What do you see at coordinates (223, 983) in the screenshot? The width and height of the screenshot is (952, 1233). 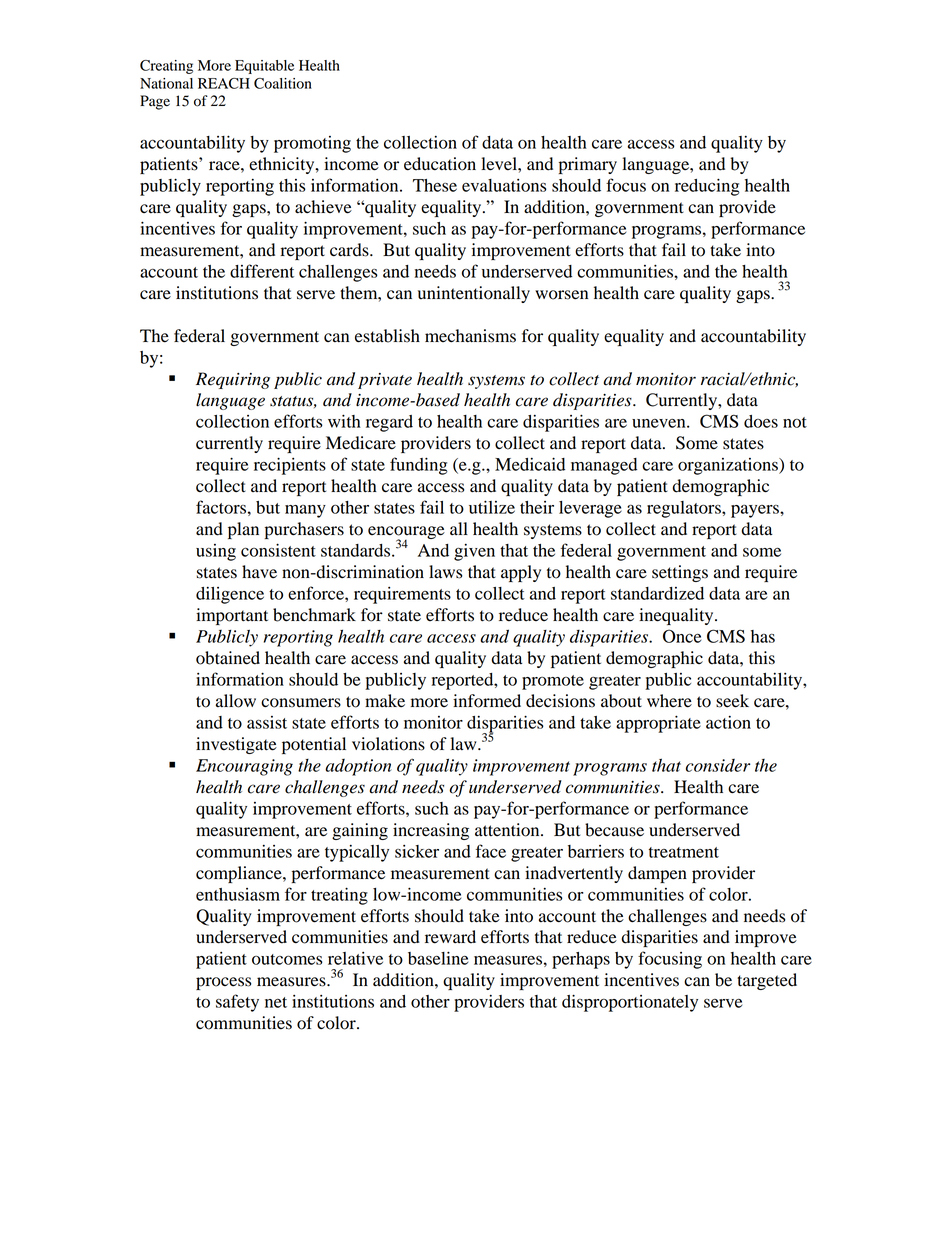 I see `process` at bounding box center [223, 983].
